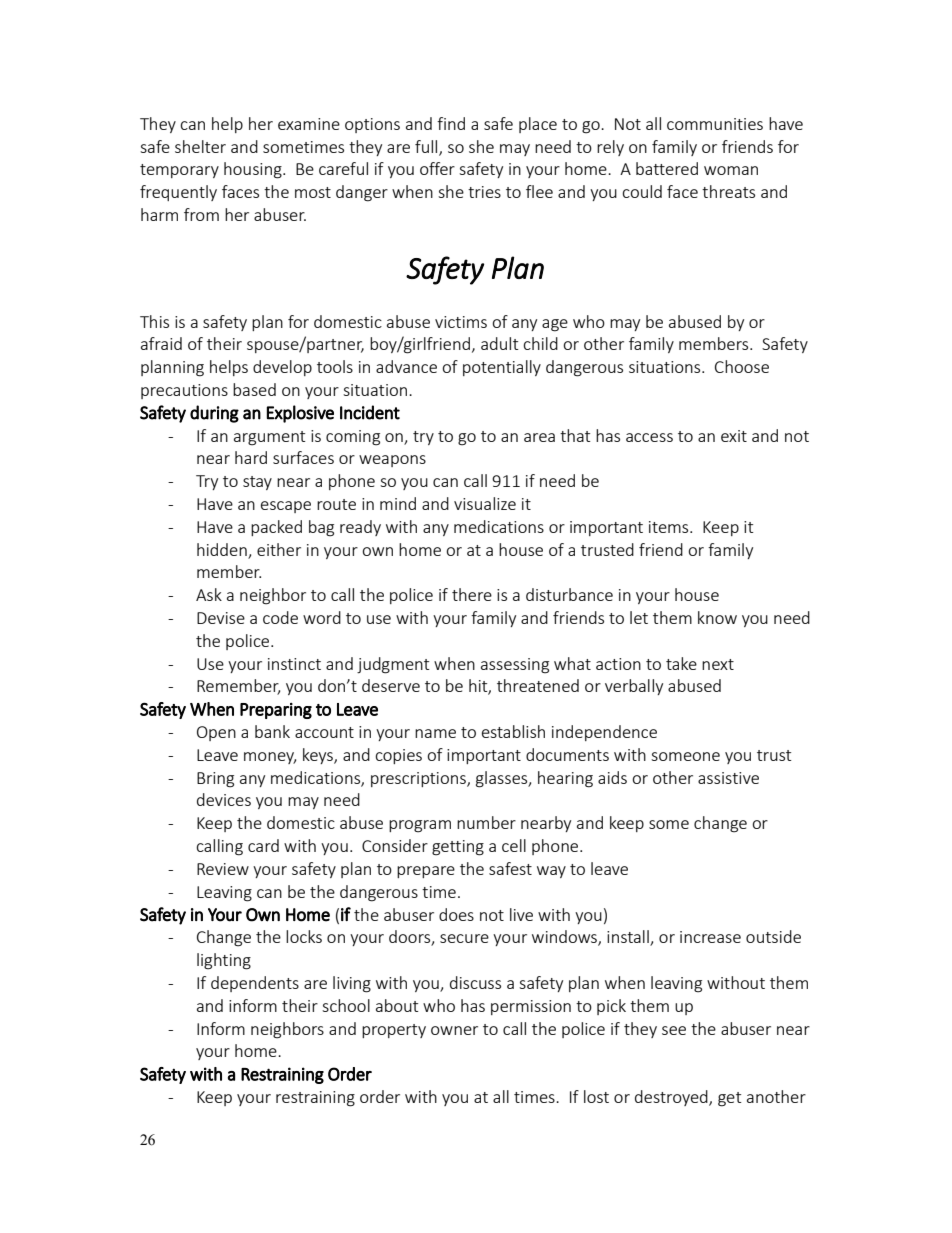 The image size is (952, 1233). I want to click on offer, so click(437, 168).
